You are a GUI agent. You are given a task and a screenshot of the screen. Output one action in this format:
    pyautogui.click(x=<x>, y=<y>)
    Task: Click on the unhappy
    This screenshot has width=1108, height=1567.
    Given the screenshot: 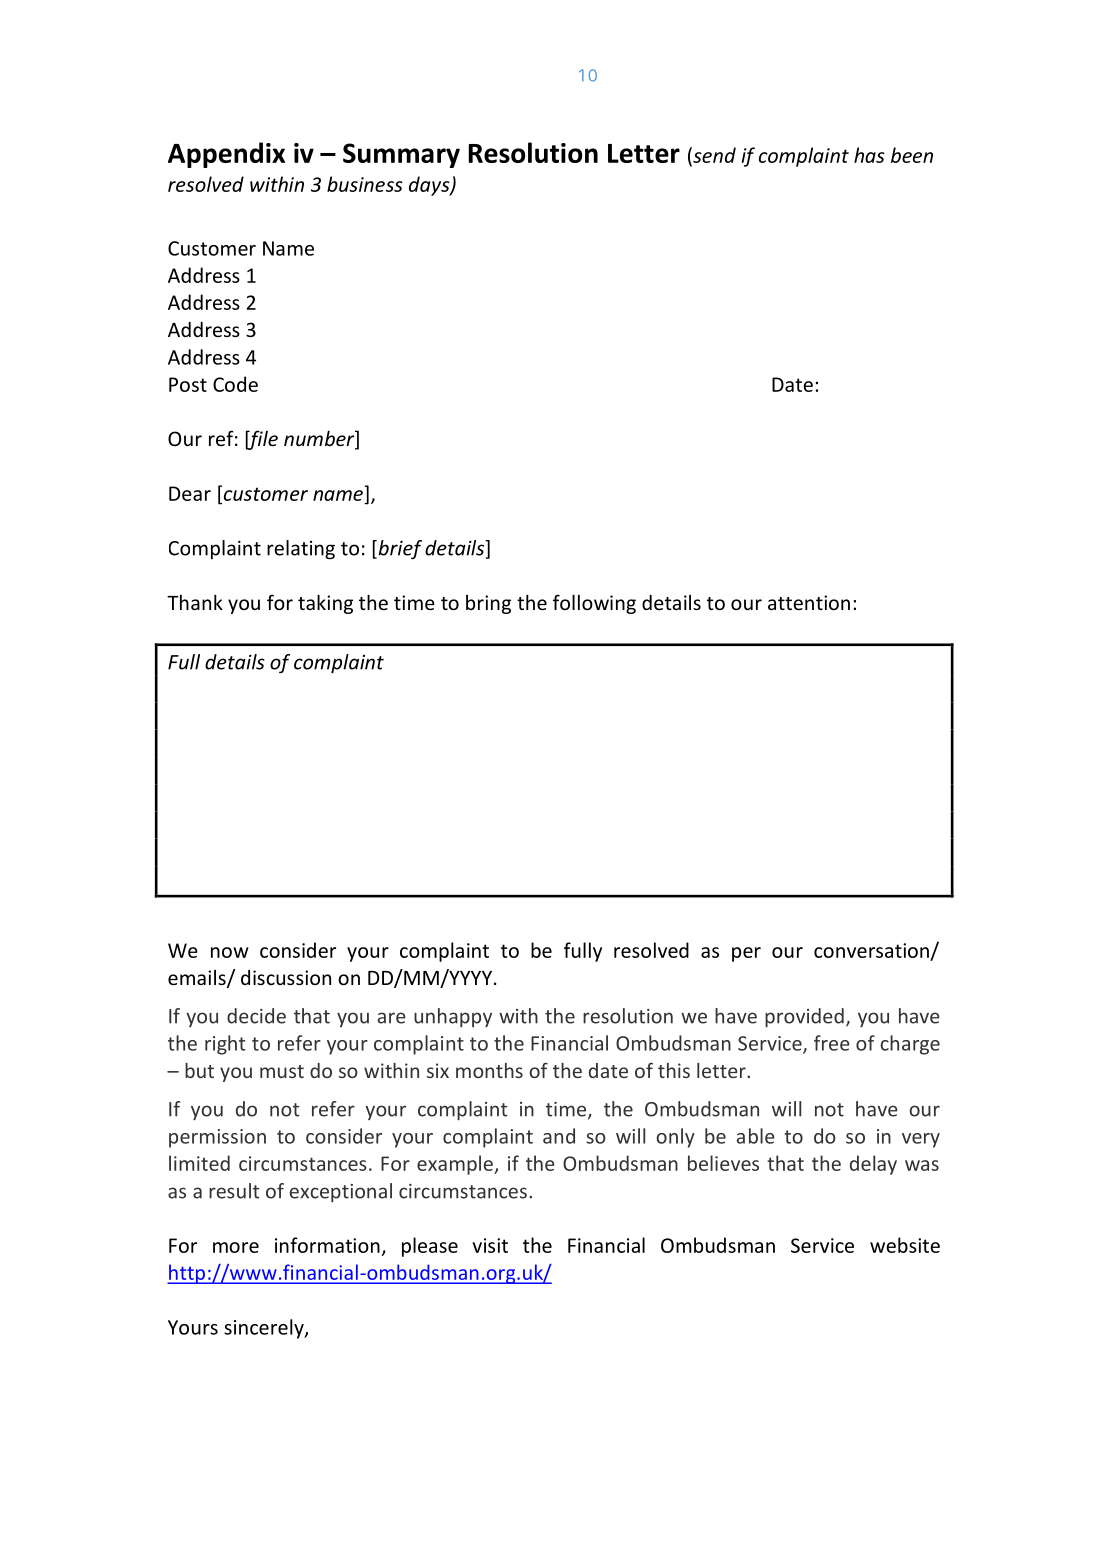 What is the action you would take?
    pyautogui.click(x=453, y=1017)
